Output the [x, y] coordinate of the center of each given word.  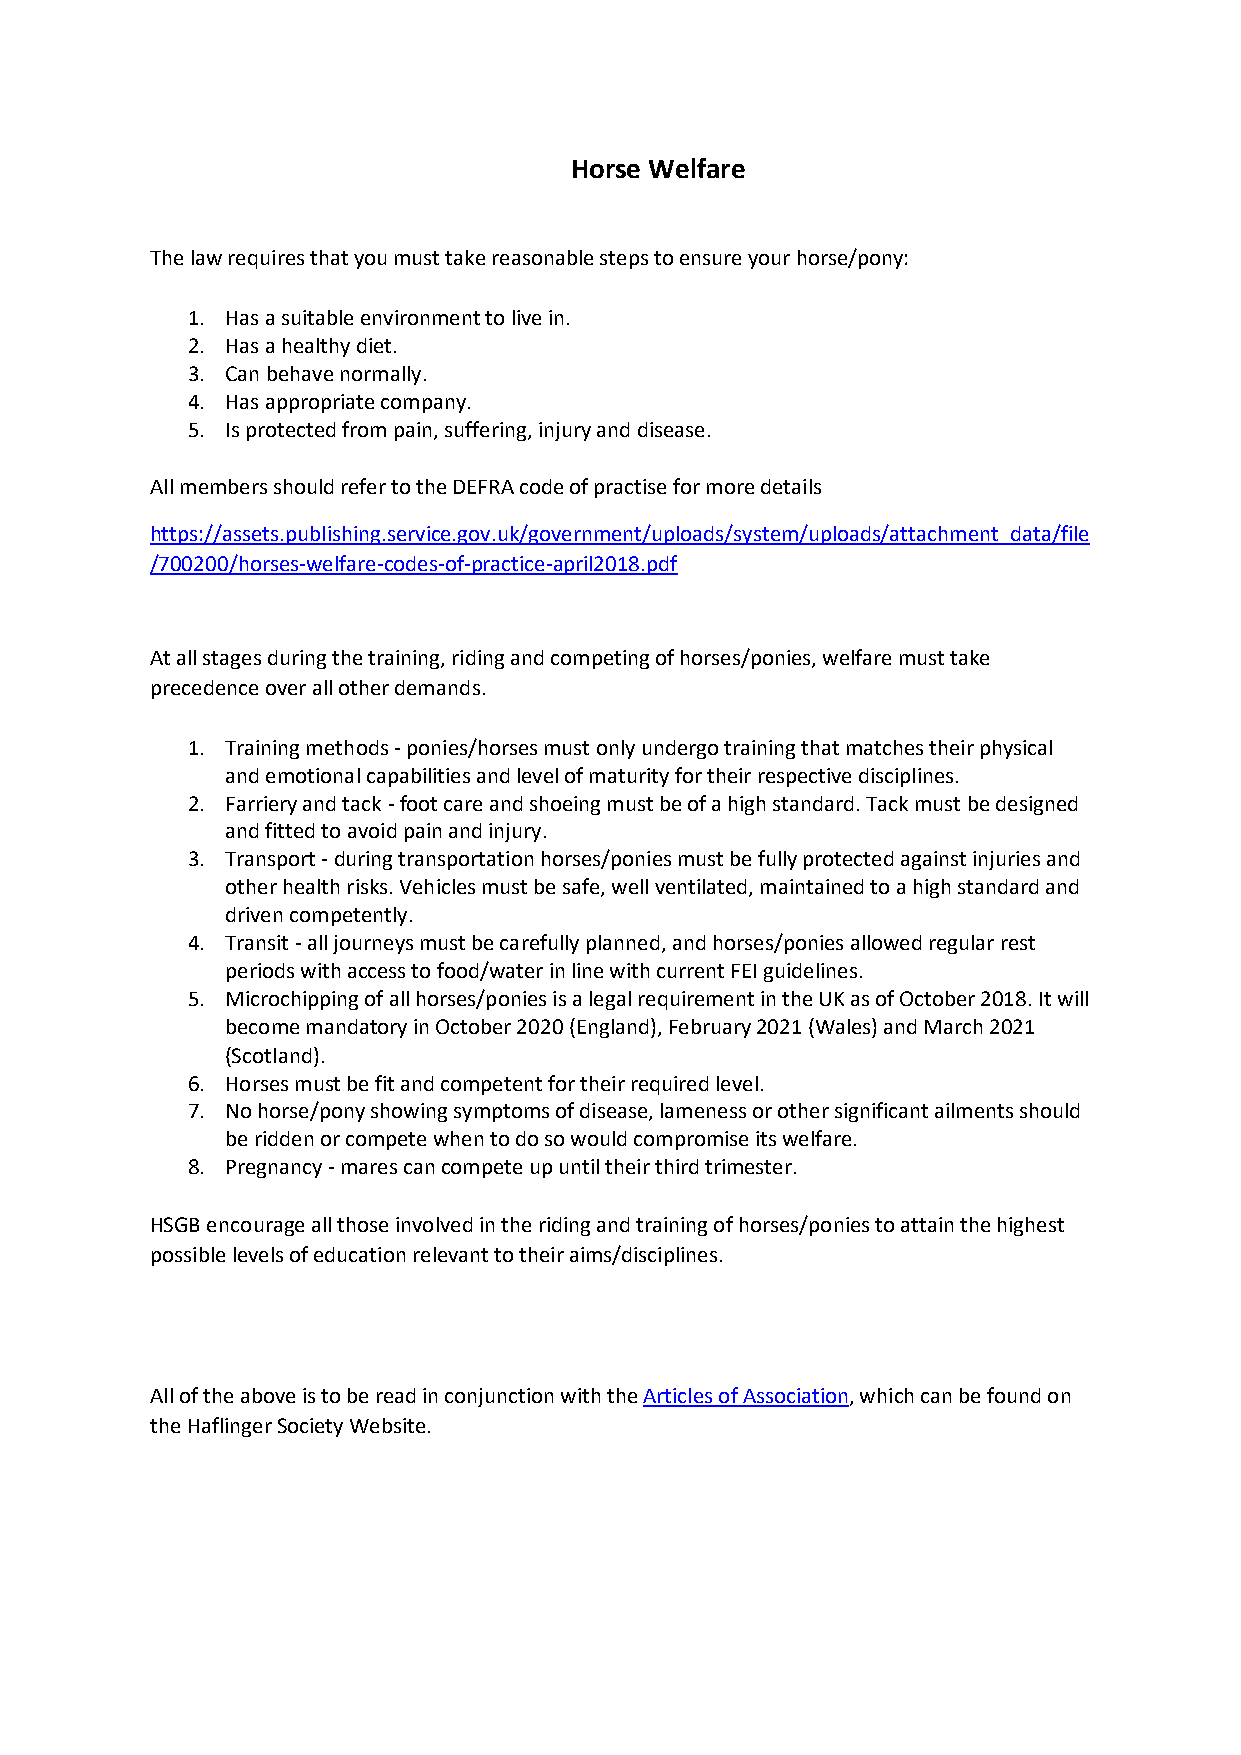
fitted [289, 830]
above [268, 1395]
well [630, 886]
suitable [317, 317]
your [769, 261]
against [933, 860]
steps [624, 260]
